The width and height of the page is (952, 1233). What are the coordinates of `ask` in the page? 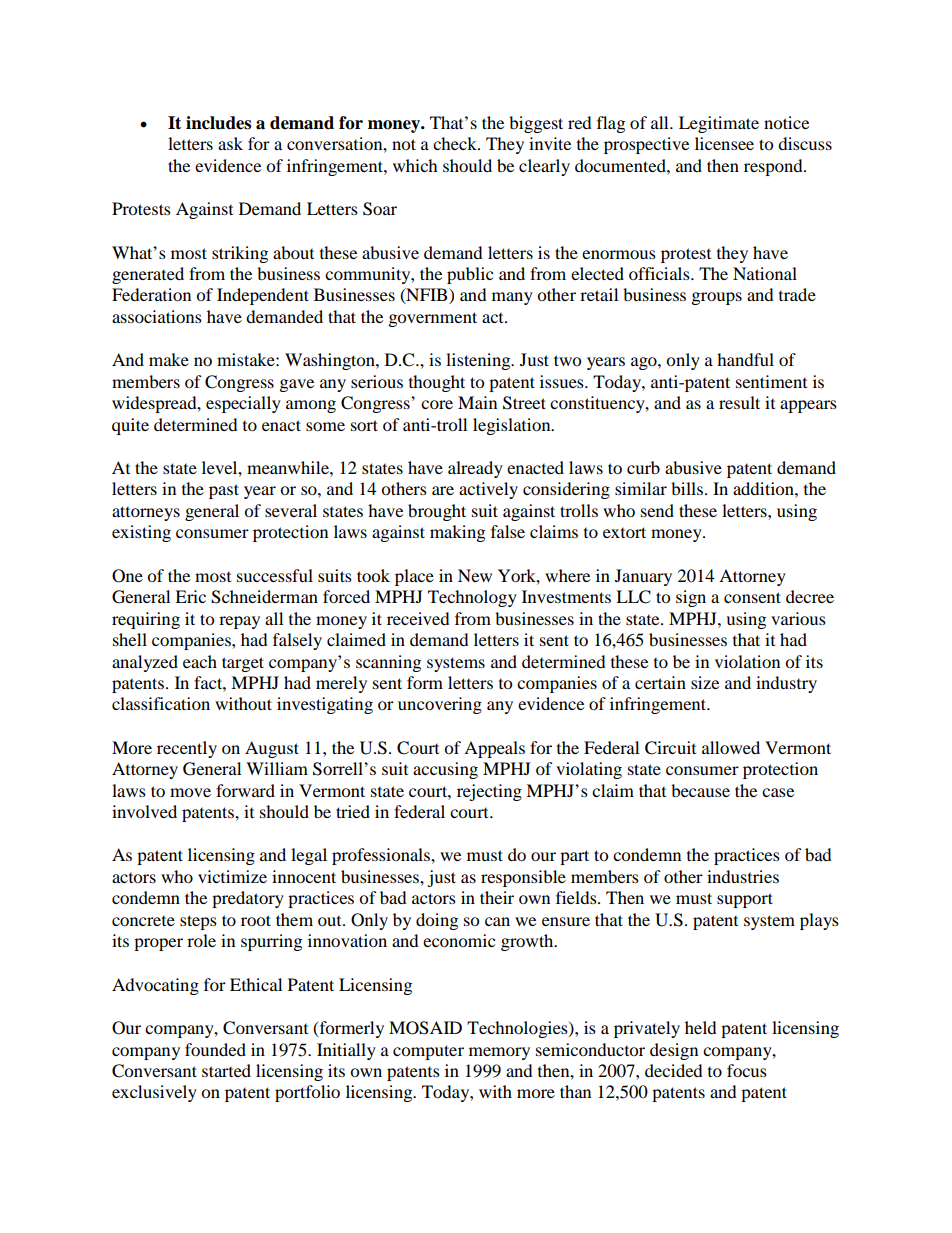 It's located at (230, 143).
